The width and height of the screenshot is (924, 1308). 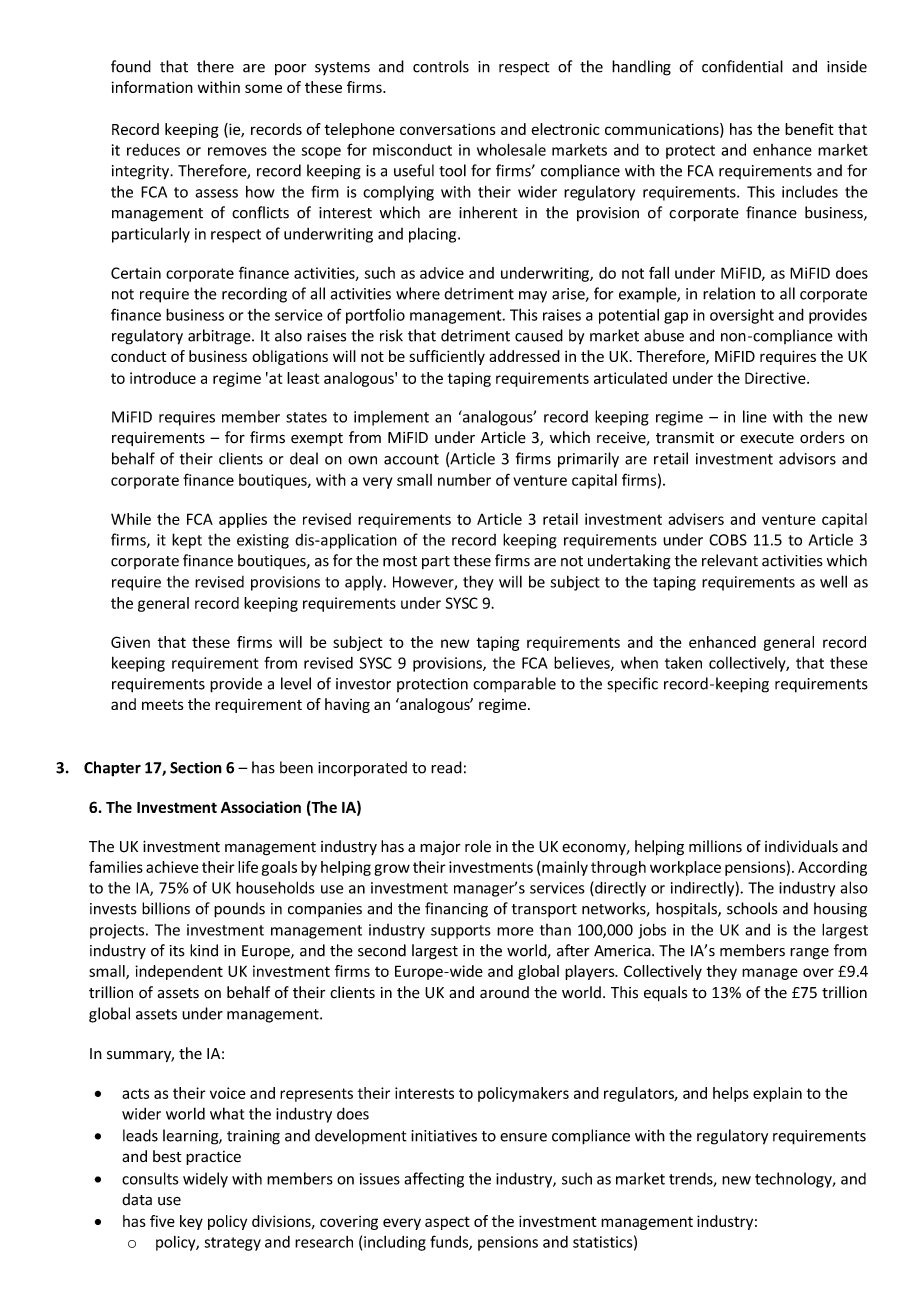 What do you see at coordinates (172, 867) in the screenshot?
I see `achieve` at bounding box center [172, 867].
